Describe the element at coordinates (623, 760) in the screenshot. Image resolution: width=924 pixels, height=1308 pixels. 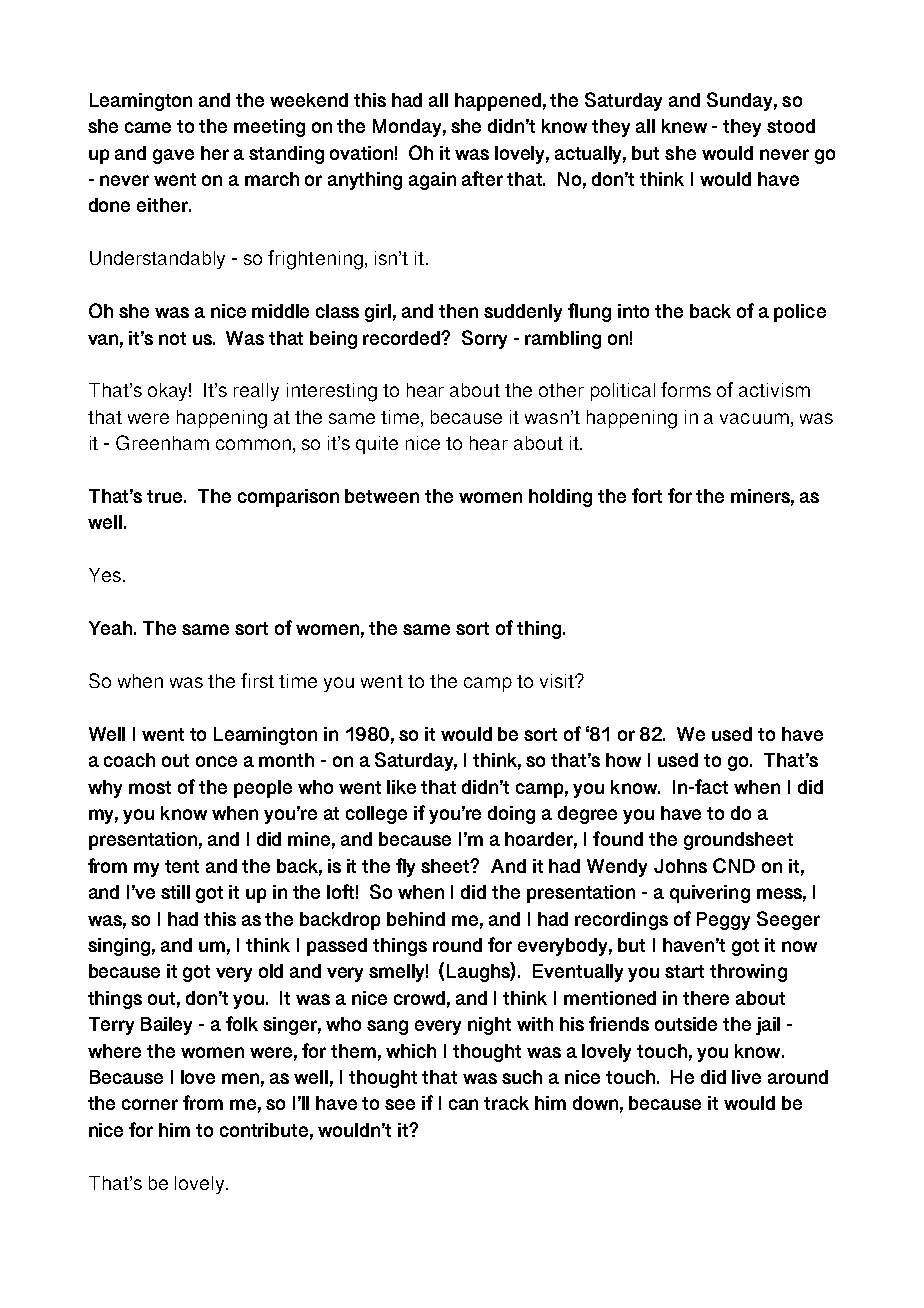
I see `how` at that location.
